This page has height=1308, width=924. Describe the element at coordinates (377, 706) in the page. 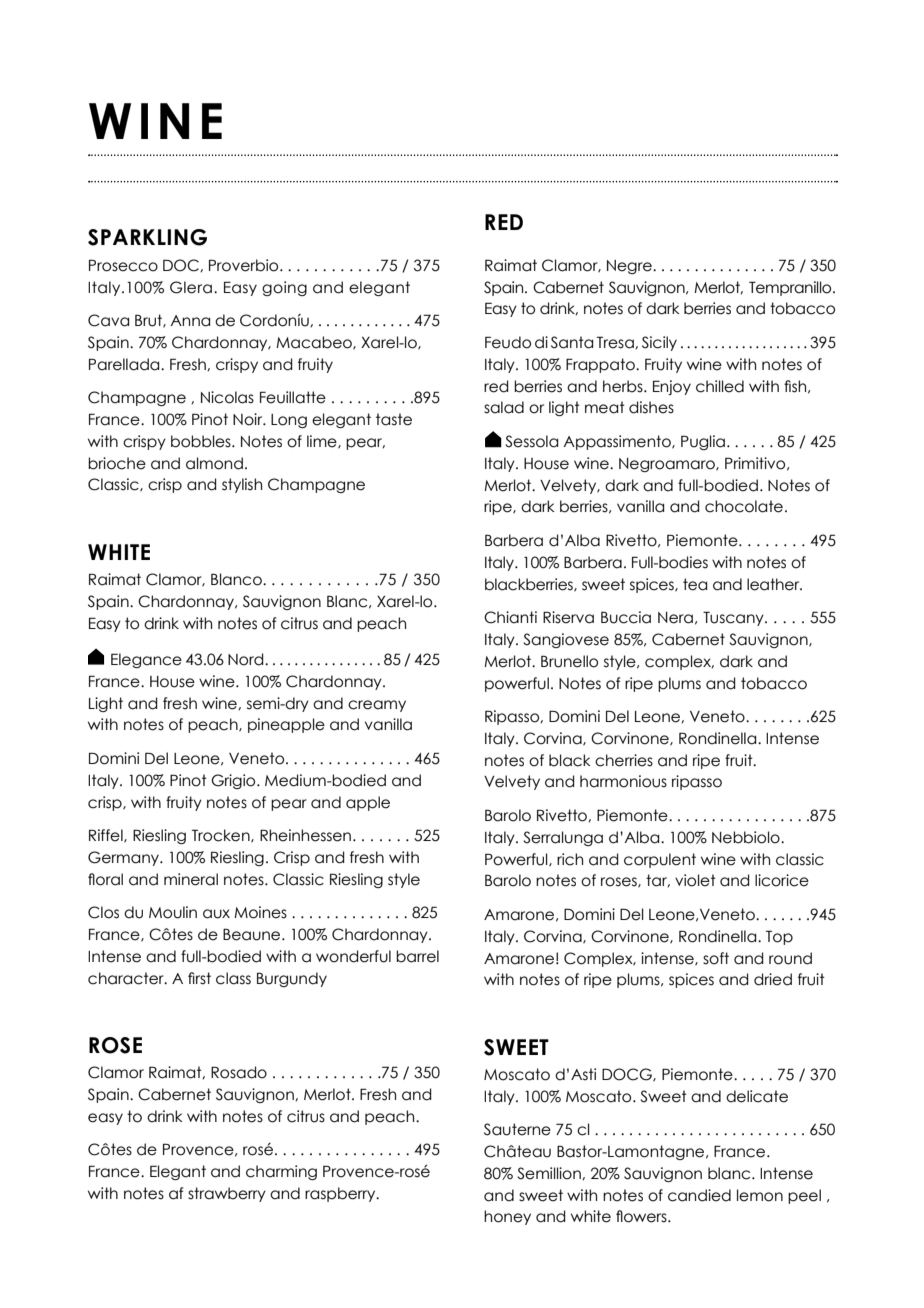

I see `creamy` at that location.
